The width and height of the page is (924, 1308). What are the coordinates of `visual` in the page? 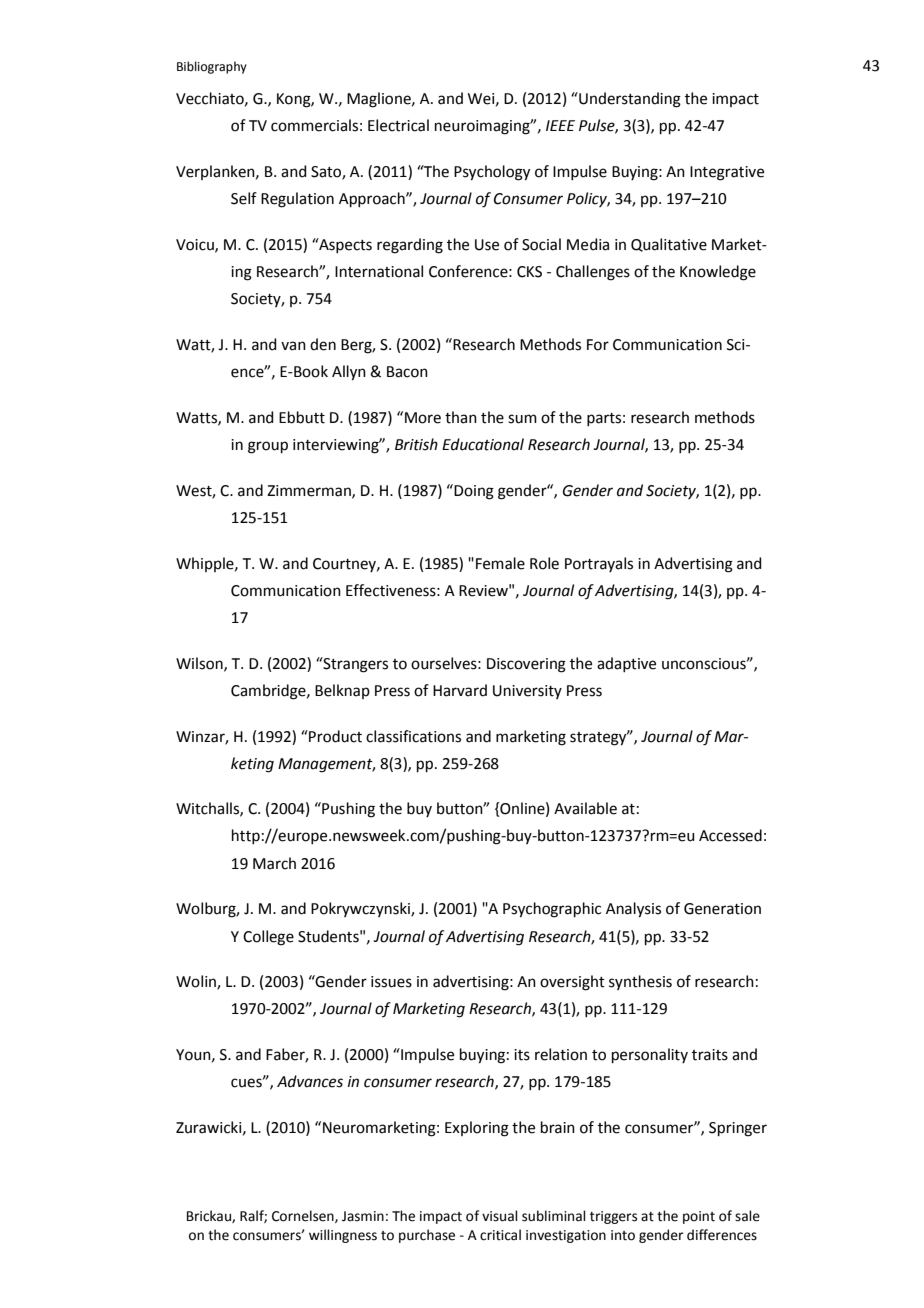 It's located at (500, 1216).
